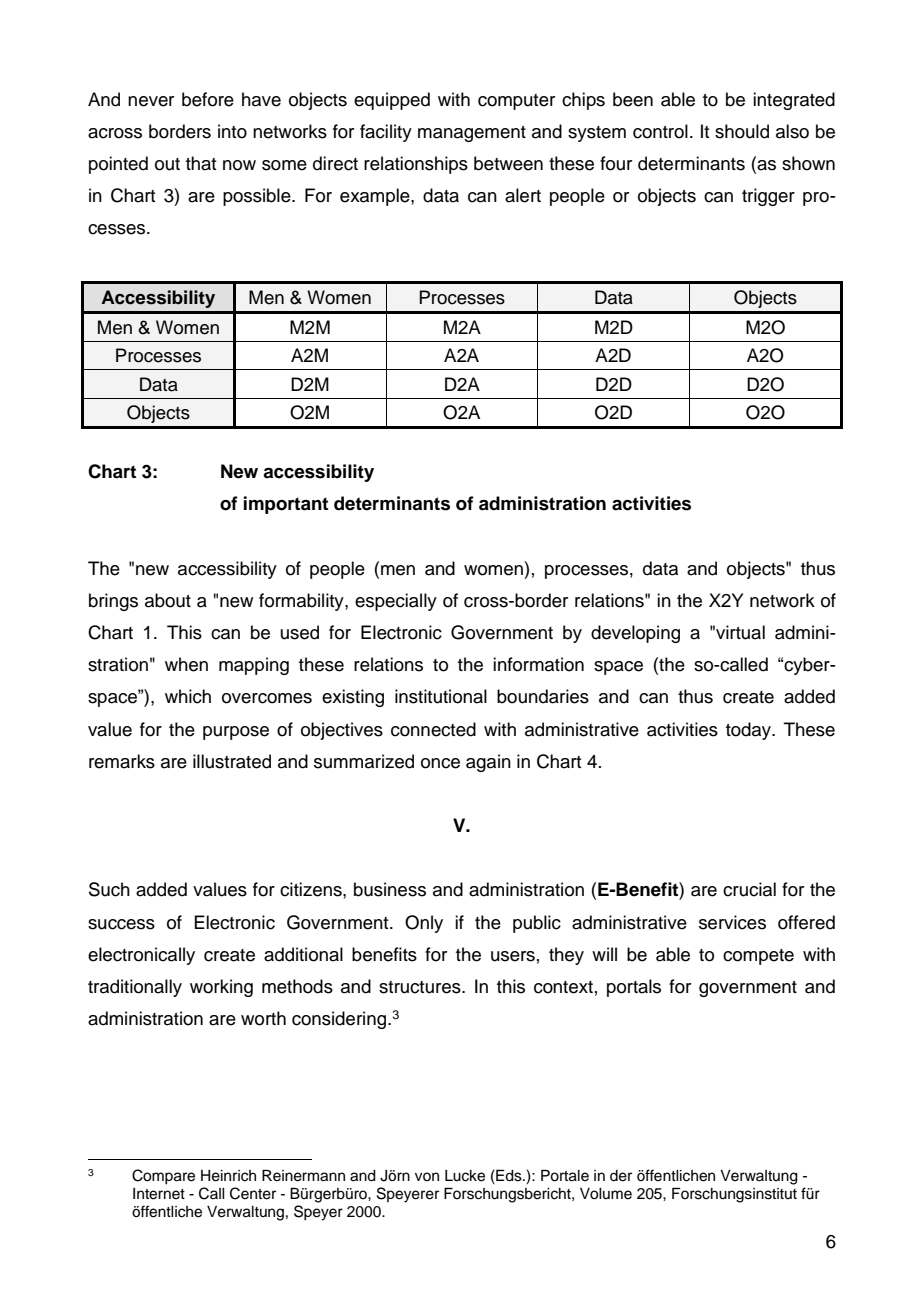 Image resolution: width=924 pixels, height=1308 pixels. What do you see at coordinates (441, 696) in the screenshot?
I see `institutional` at bounding box center [441, 696].
